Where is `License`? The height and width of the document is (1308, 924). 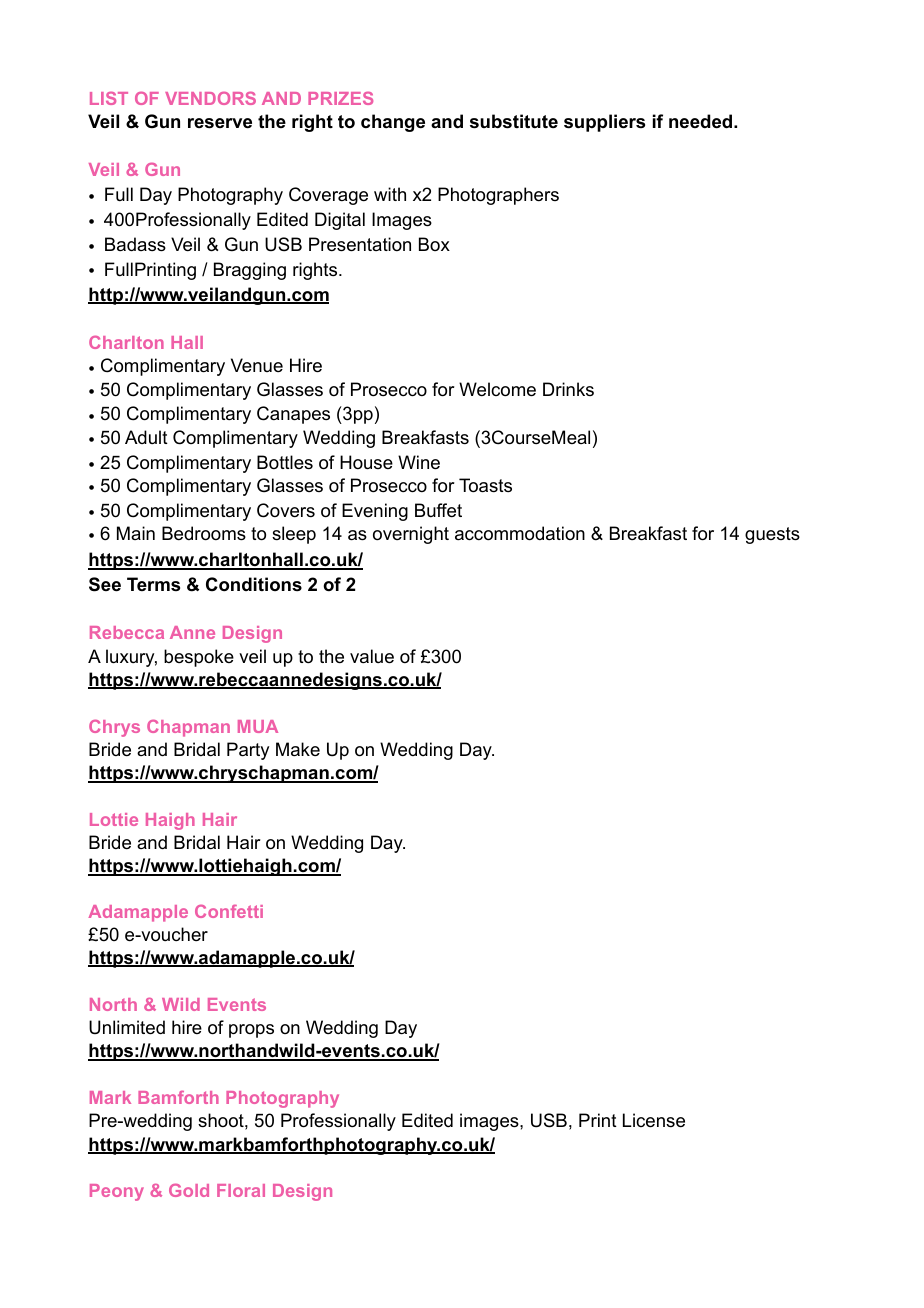
License is located at coordinates (654, 1120).
